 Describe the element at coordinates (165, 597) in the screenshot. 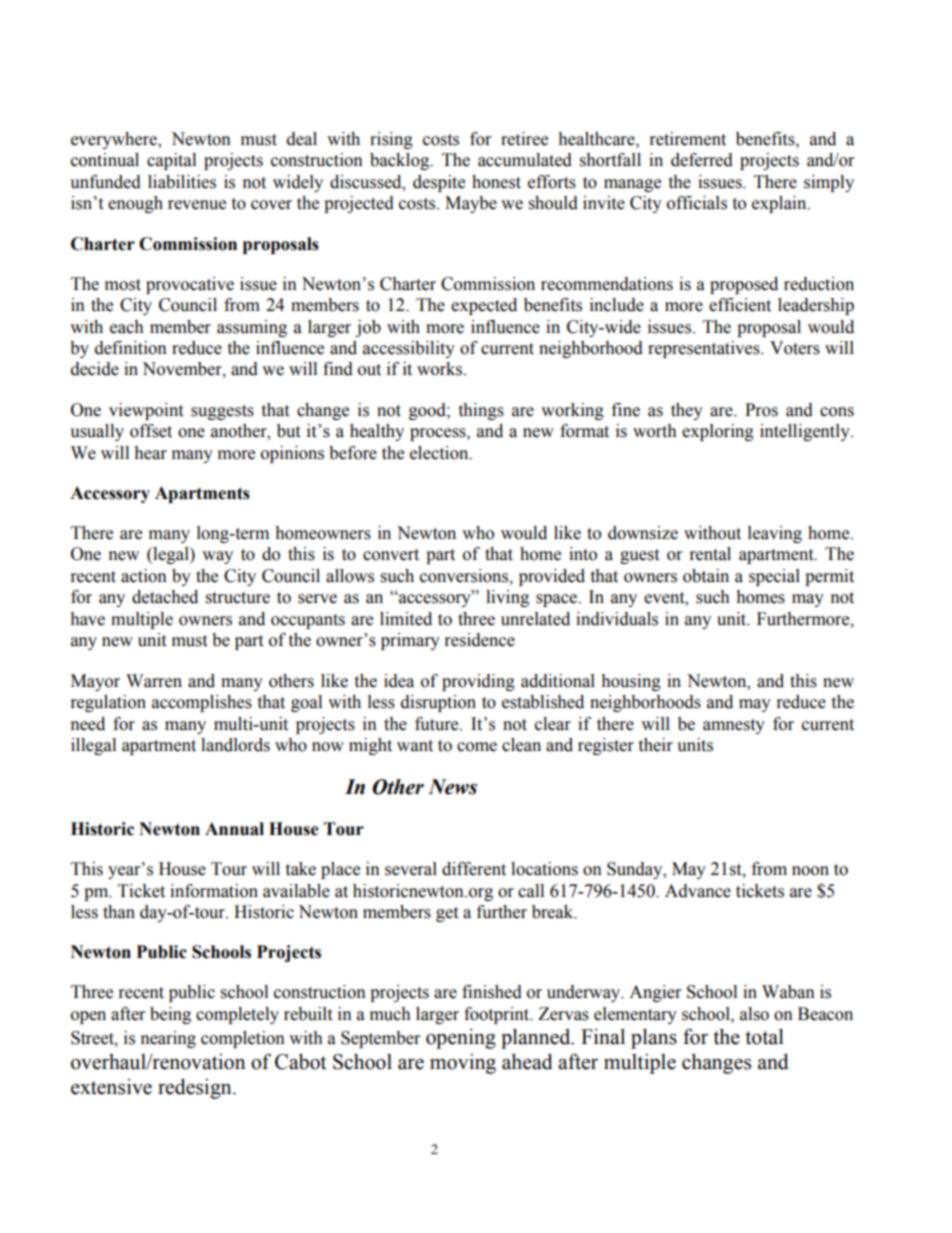

I see `detached` at that location.
